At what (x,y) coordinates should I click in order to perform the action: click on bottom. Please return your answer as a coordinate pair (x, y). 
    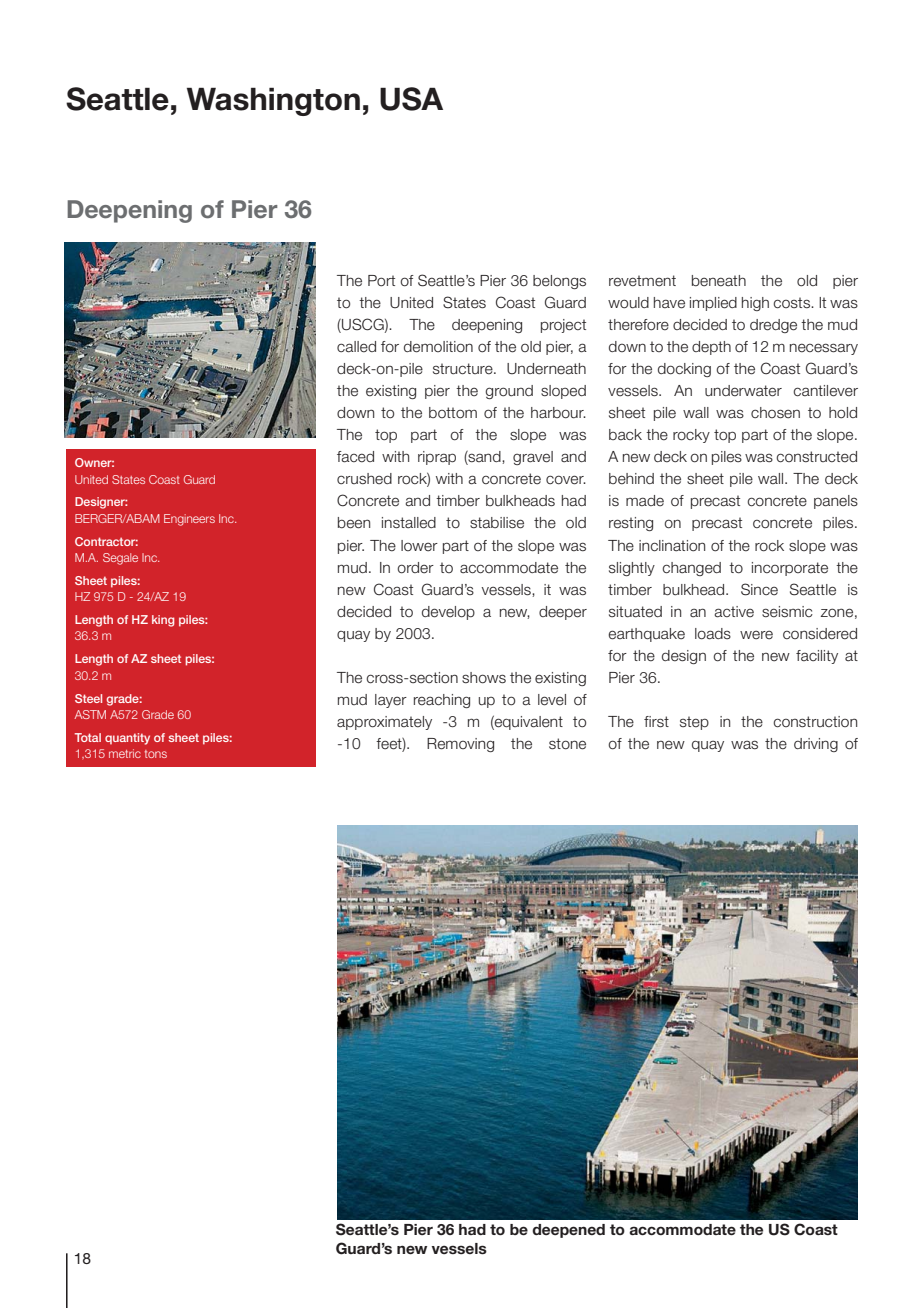
    Looking at the image, I should click on (453, 413).
